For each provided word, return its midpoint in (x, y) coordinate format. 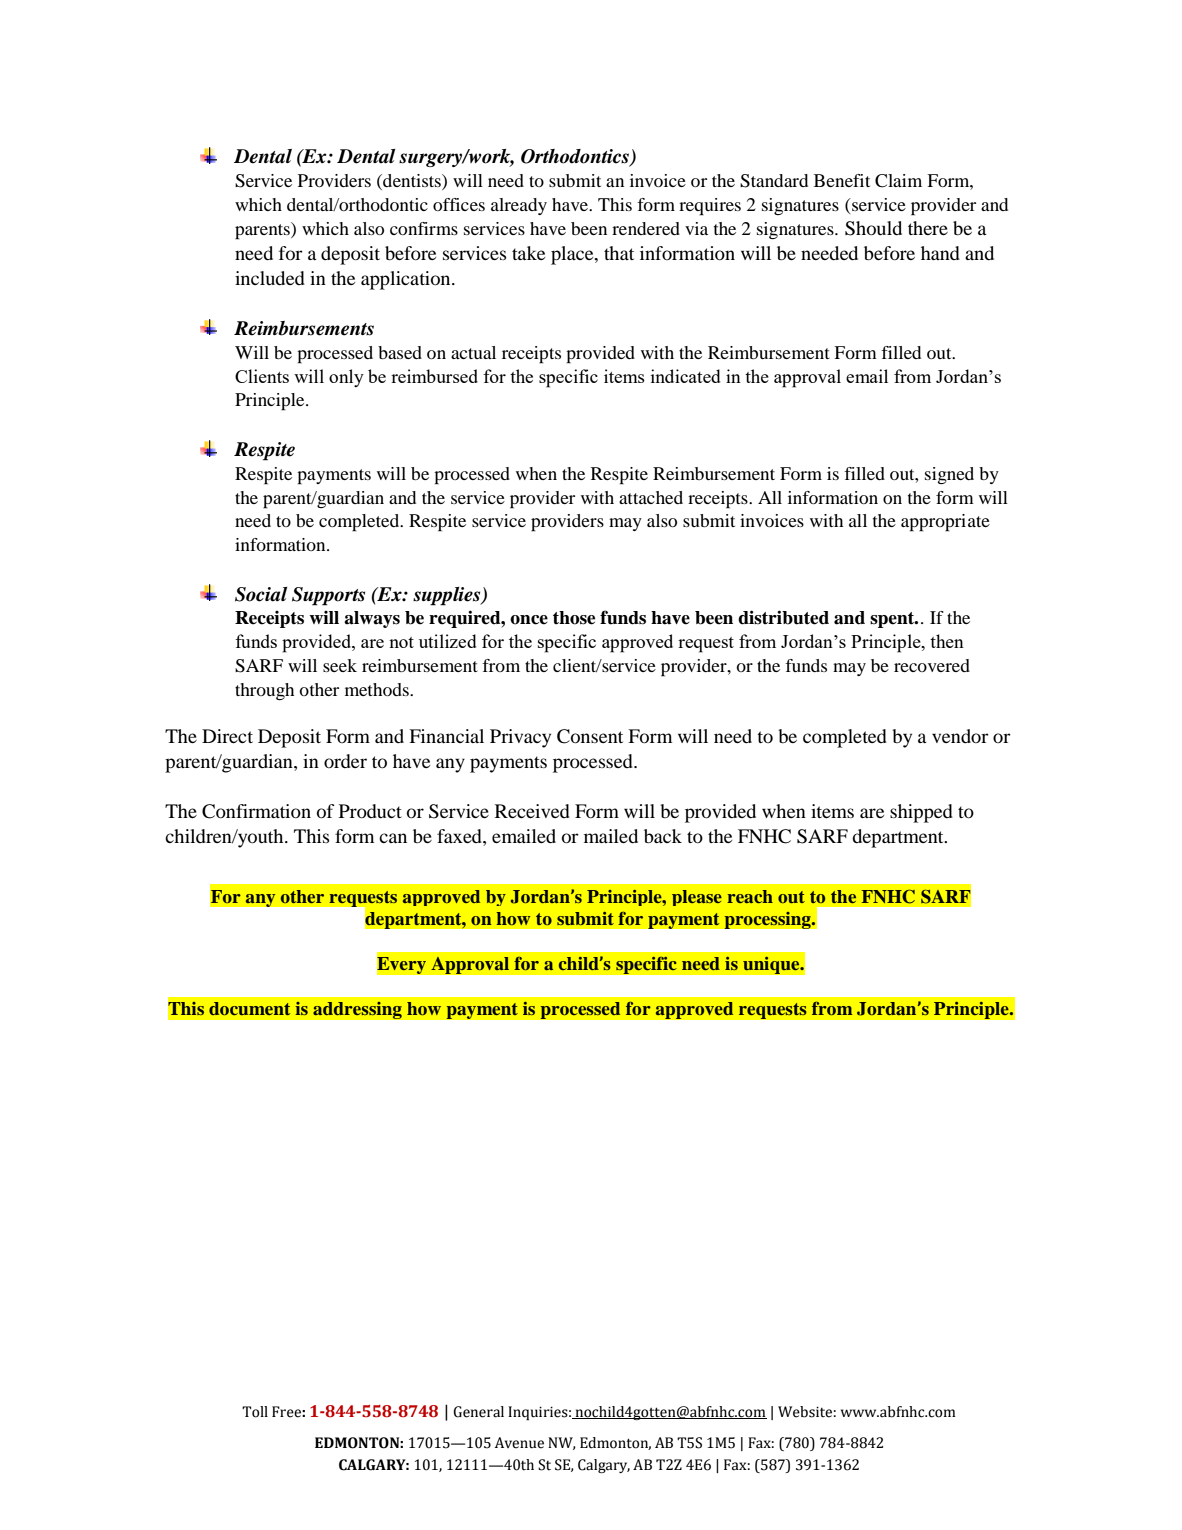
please (697, 898)
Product (370, 811)
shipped (921, 813)
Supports (328, 596)
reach (750, 896)
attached (651, 497)
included (270, 278)
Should (873, 228)
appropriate (945, 523)
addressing (357, 1010)
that (619, 253)
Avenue (519, 1443)
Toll (255, 1412)
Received (532, 811)
